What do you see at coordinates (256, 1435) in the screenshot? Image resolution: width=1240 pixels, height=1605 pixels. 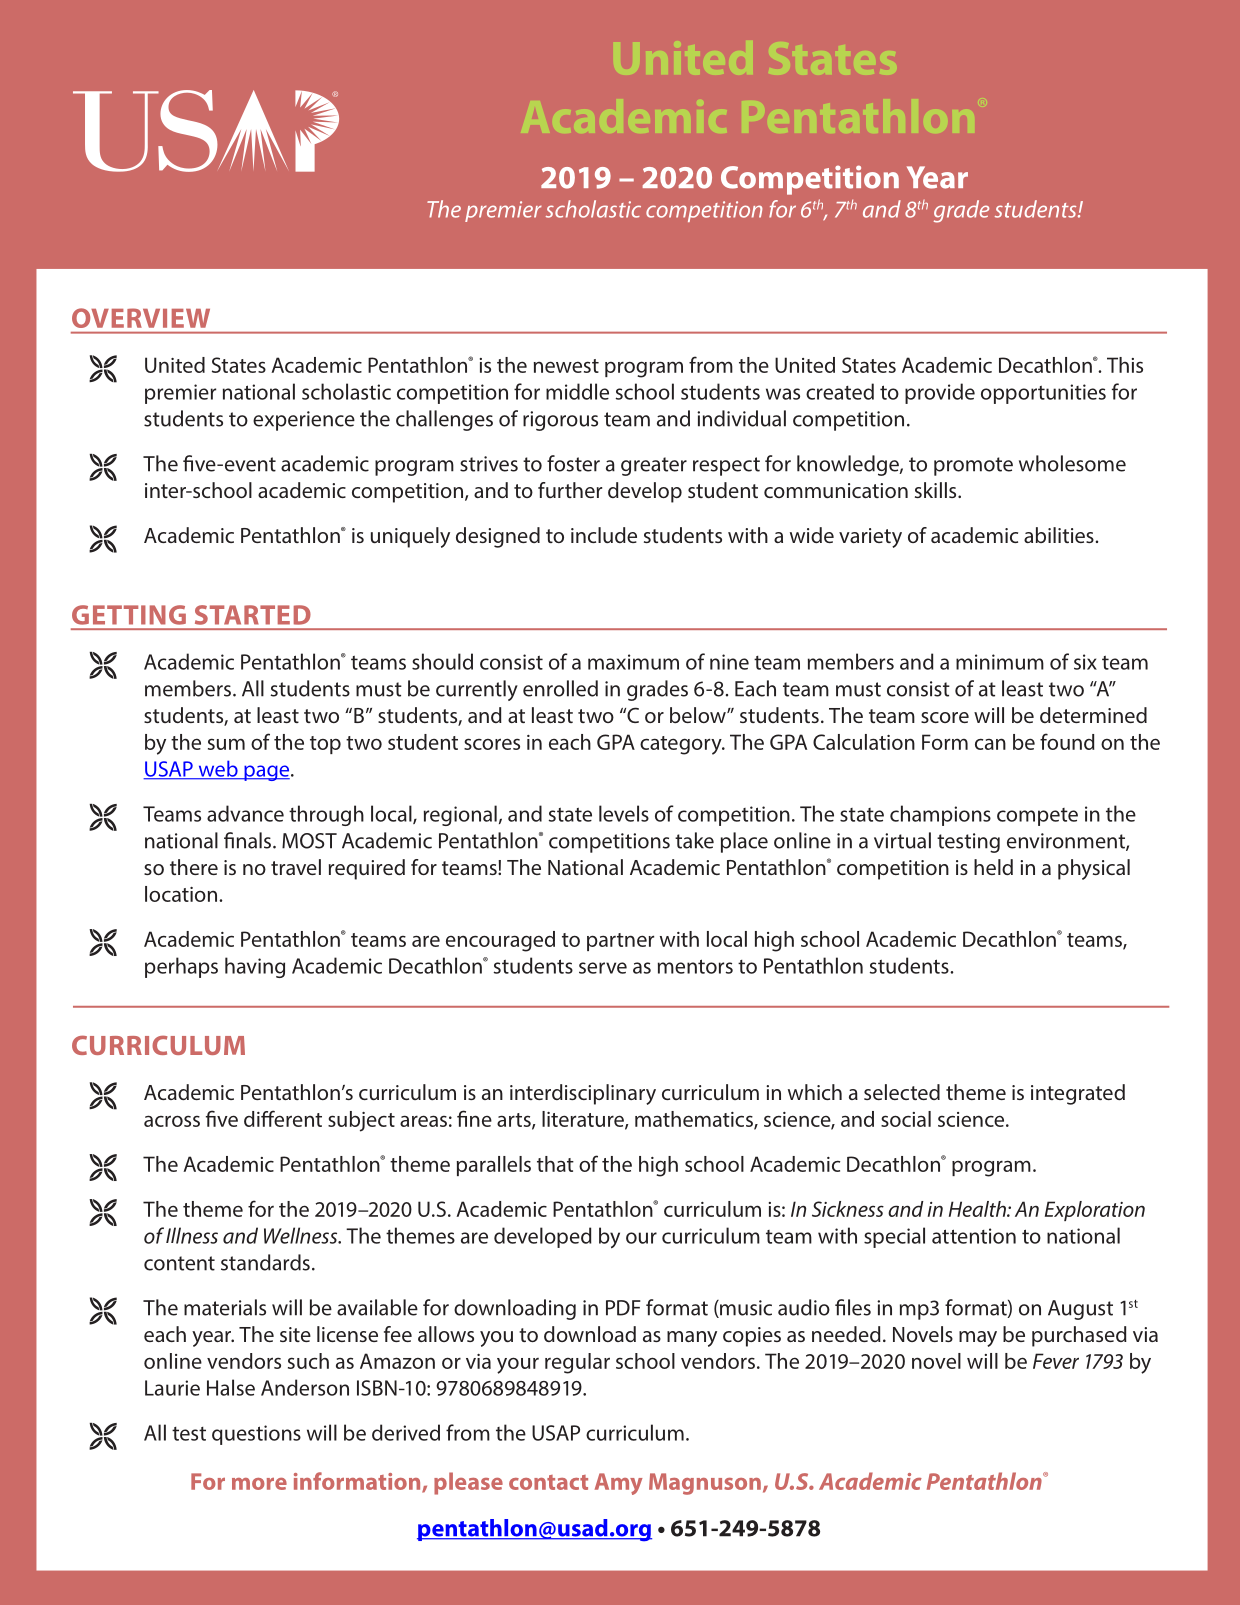 I see `questions` at bounding box center [256, 1435].
